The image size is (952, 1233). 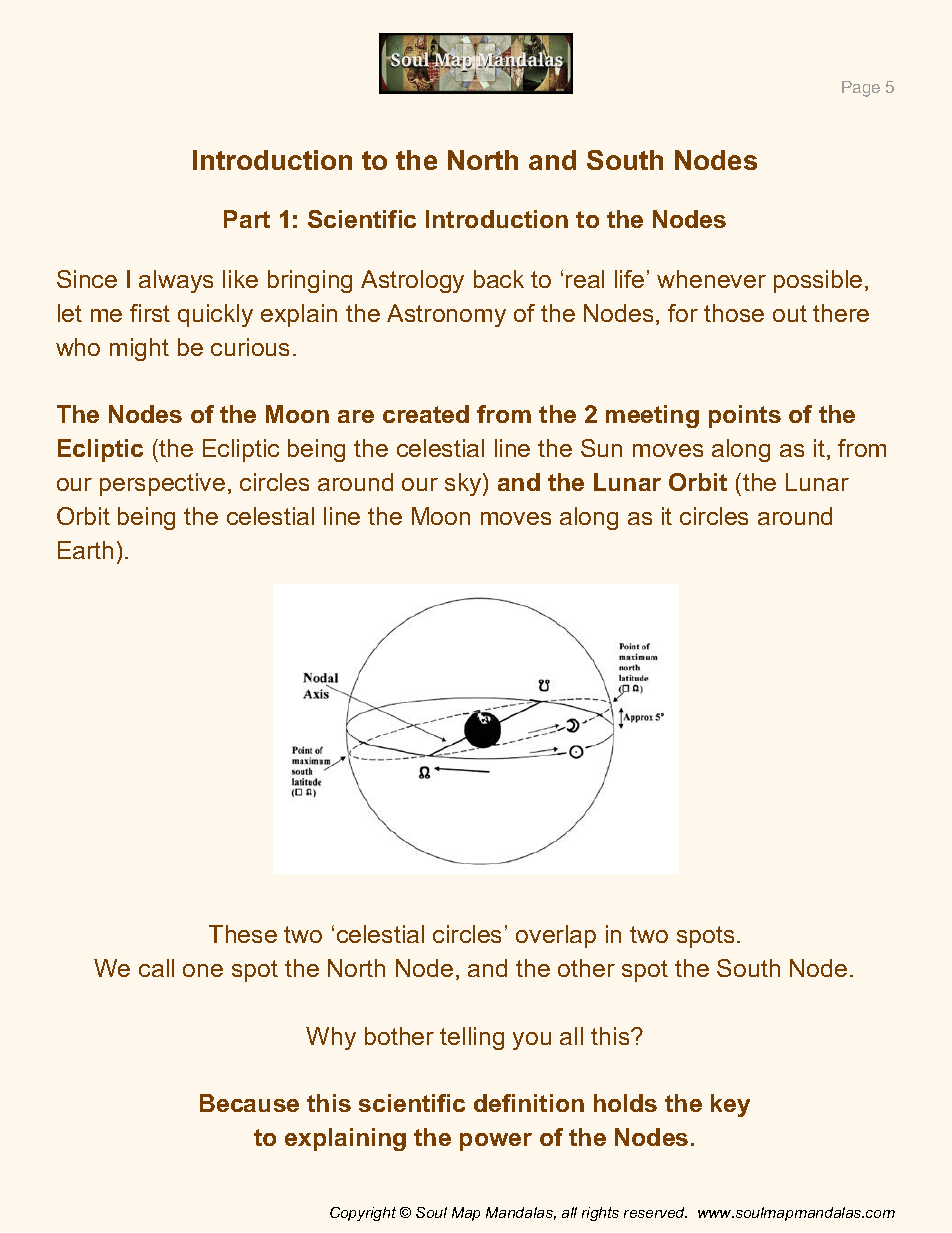 What do you see at coordinates (156, 968) in the image?
I see `call` at bounding box center [156, 968].
